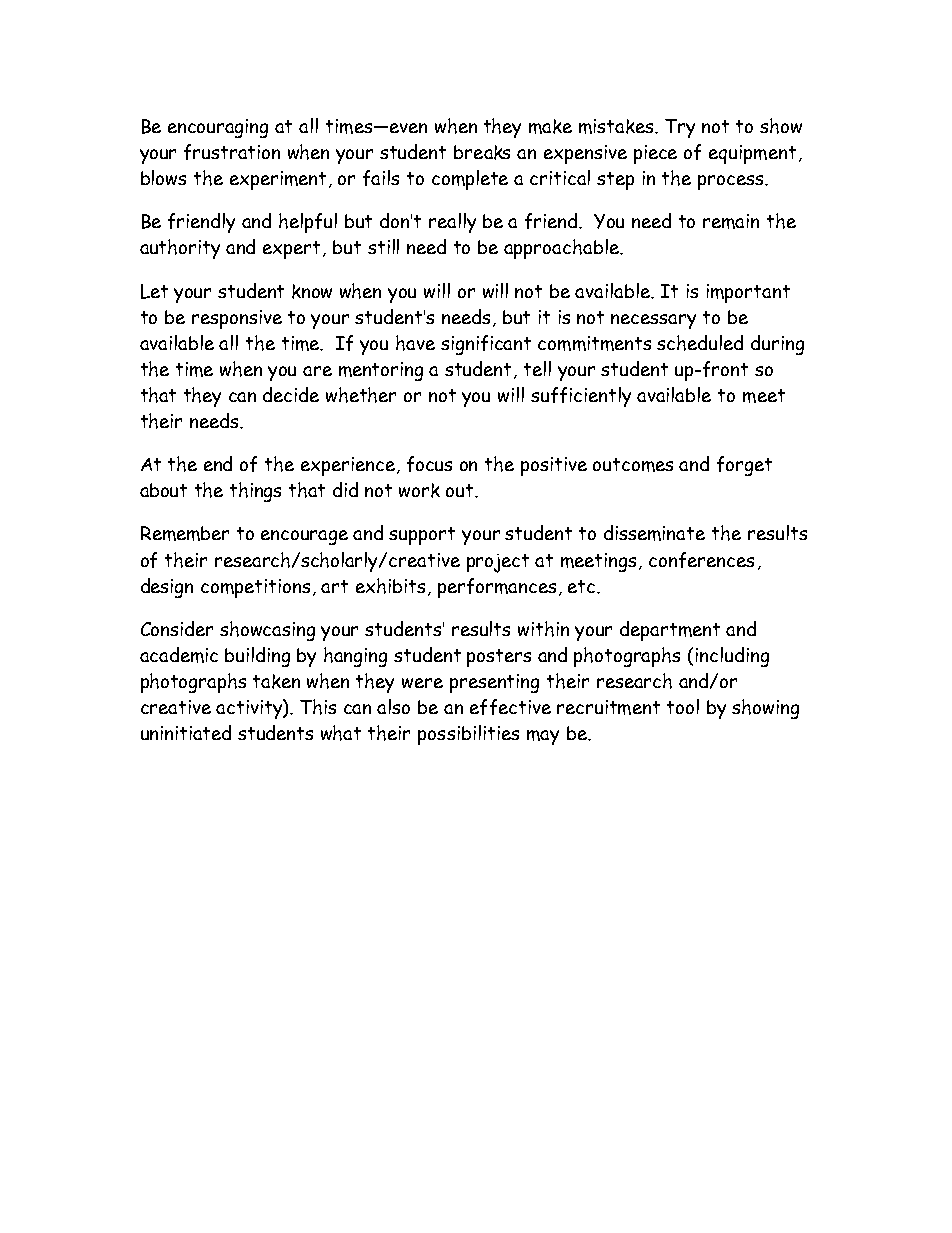 The height and width of the document is (1233, 952). I want to click on possibilities, so click(468, 735).
